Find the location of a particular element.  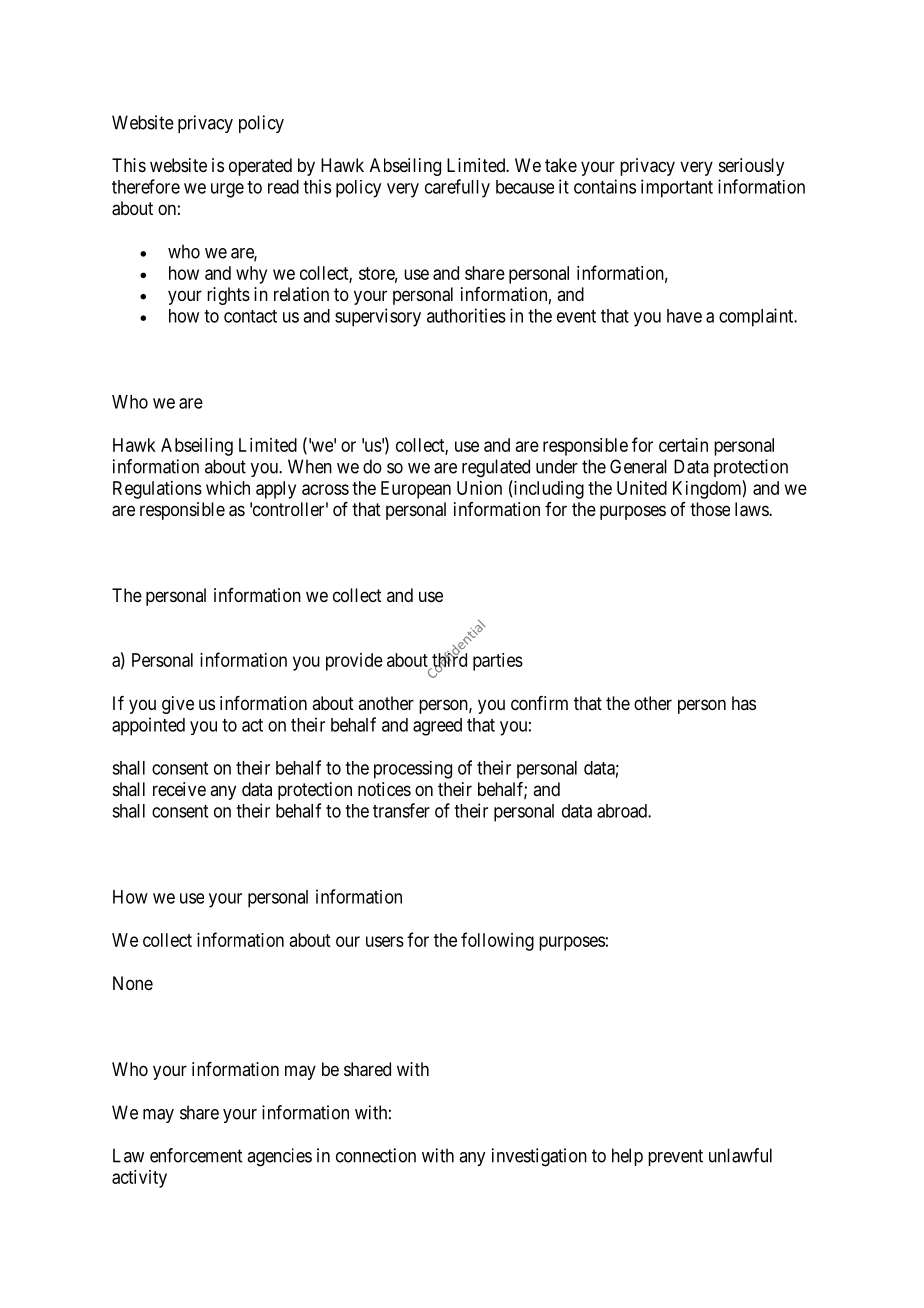

third is located at coordinates (448, 660).
